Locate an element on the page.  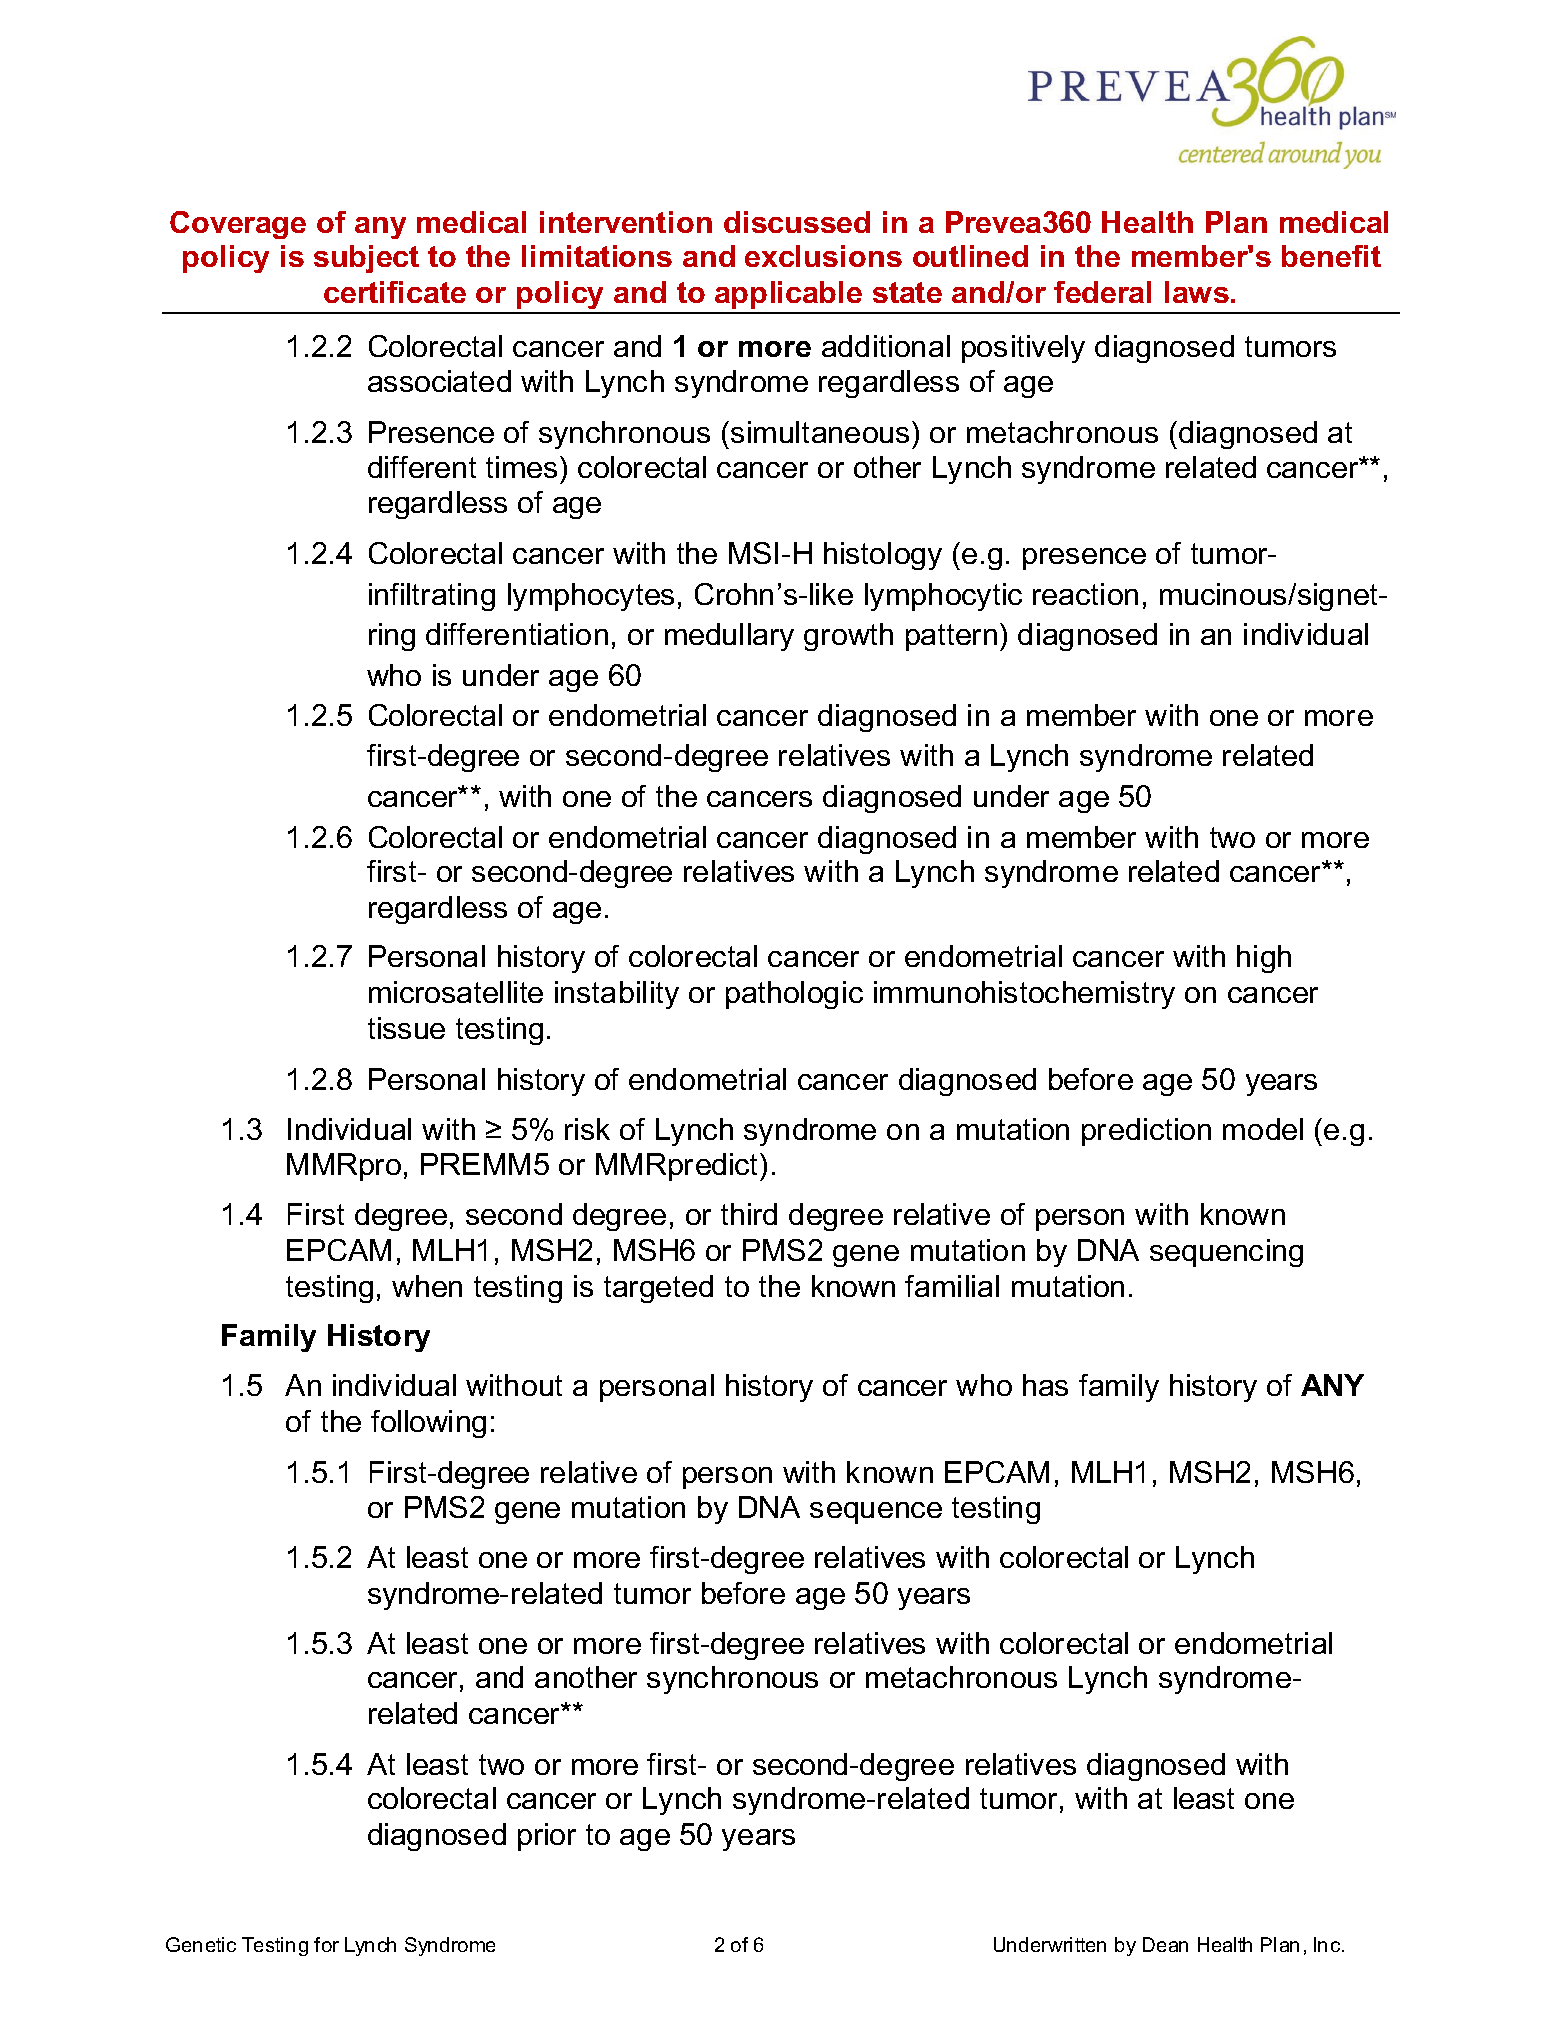
laws is located at coordinates (1197, 292).
